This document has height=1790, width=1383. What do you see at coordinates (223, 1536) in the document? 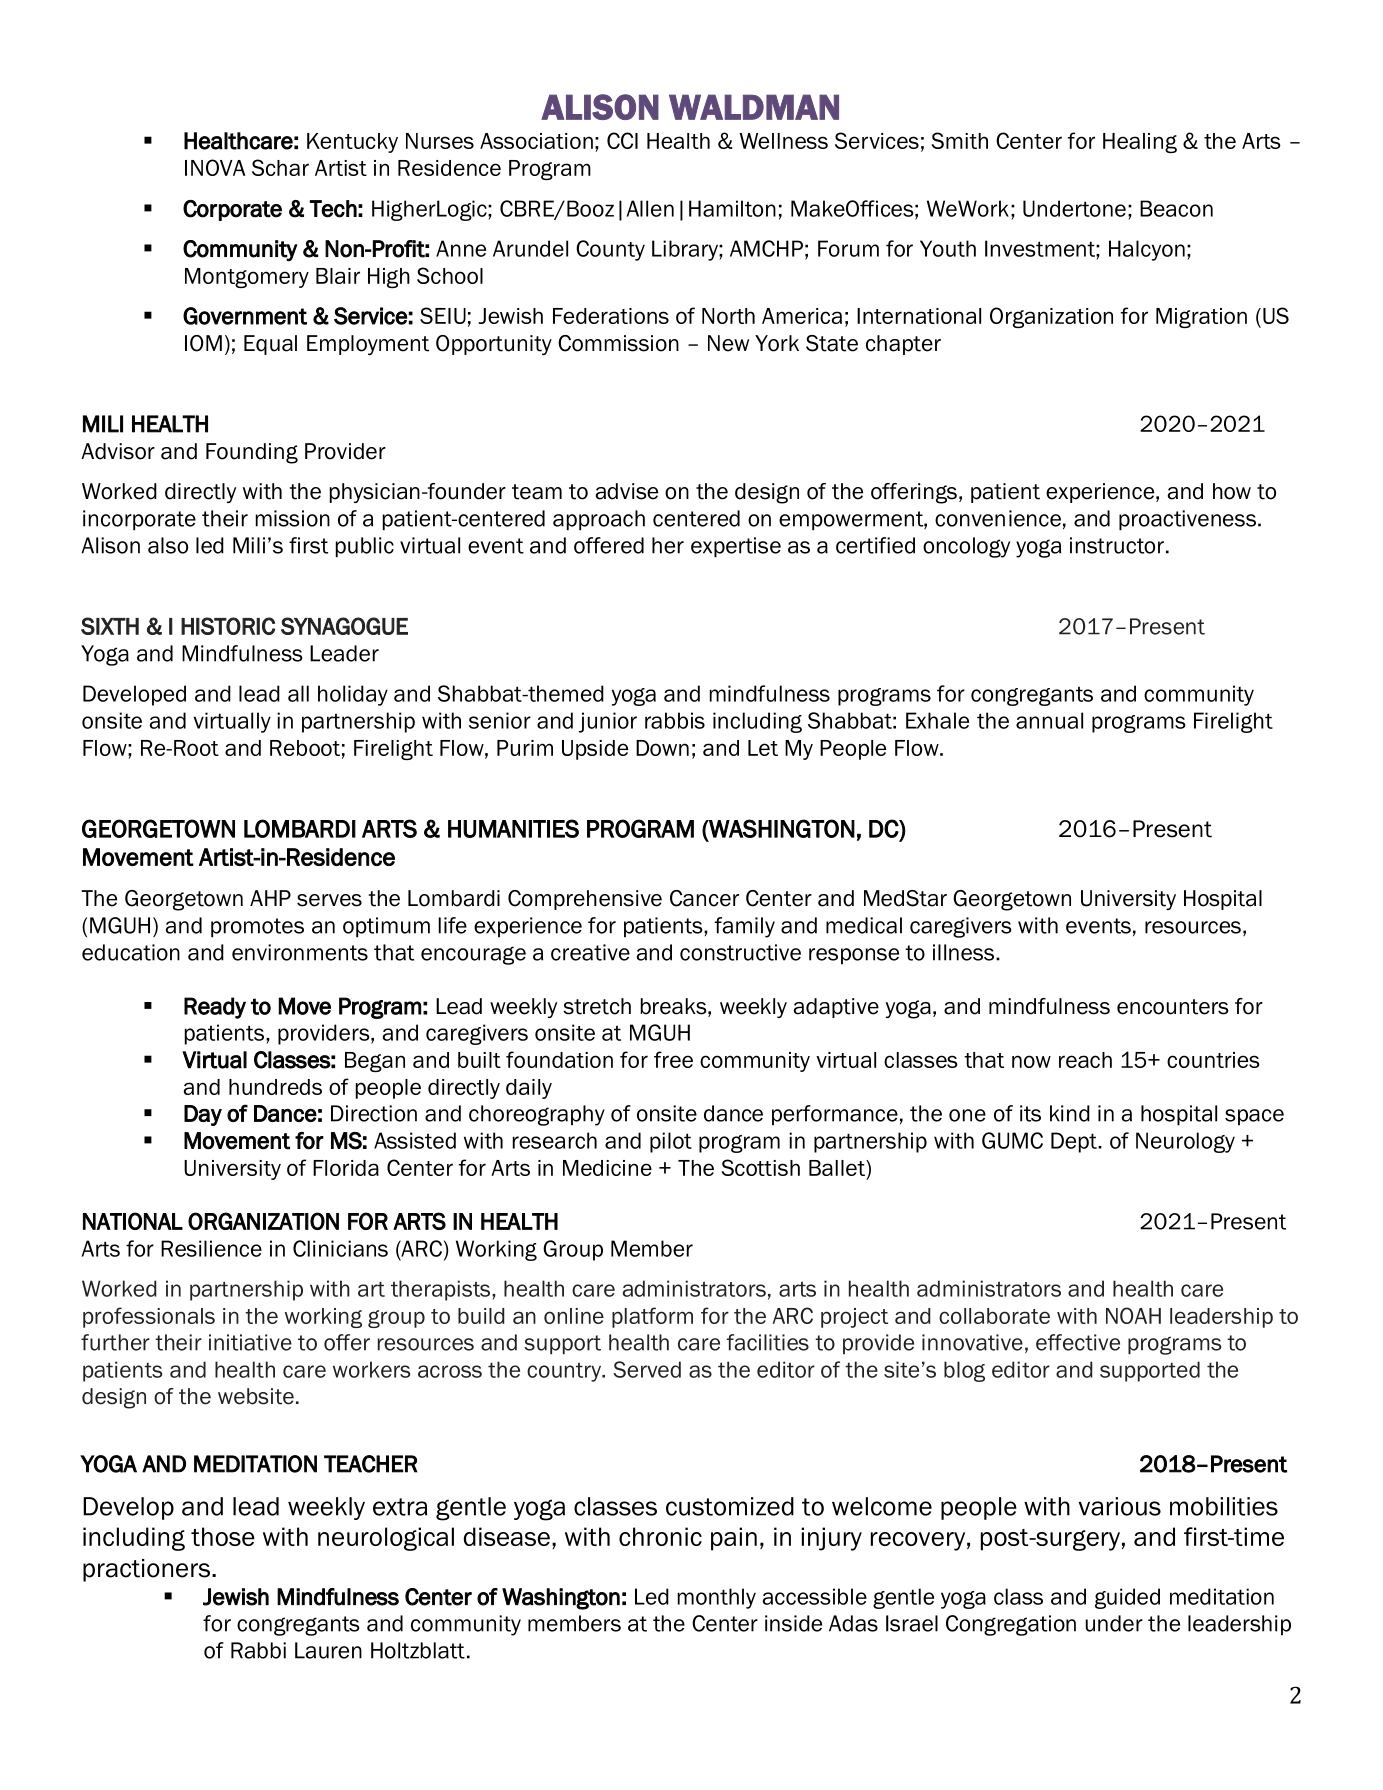
I see `those` at bounding box center [223, 1536].
